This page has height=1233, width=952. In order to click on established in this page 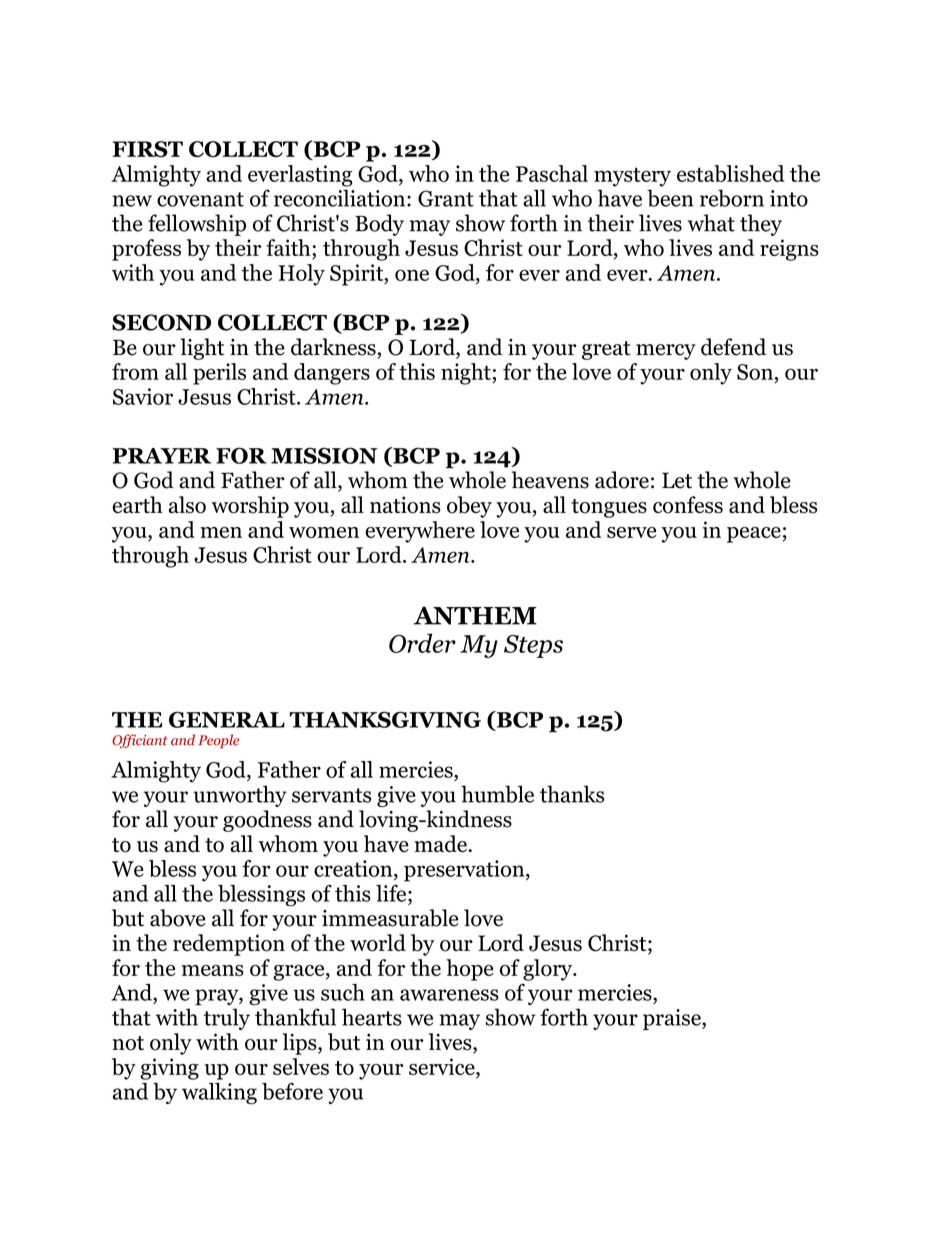, I will do `click(731, 173)`.
